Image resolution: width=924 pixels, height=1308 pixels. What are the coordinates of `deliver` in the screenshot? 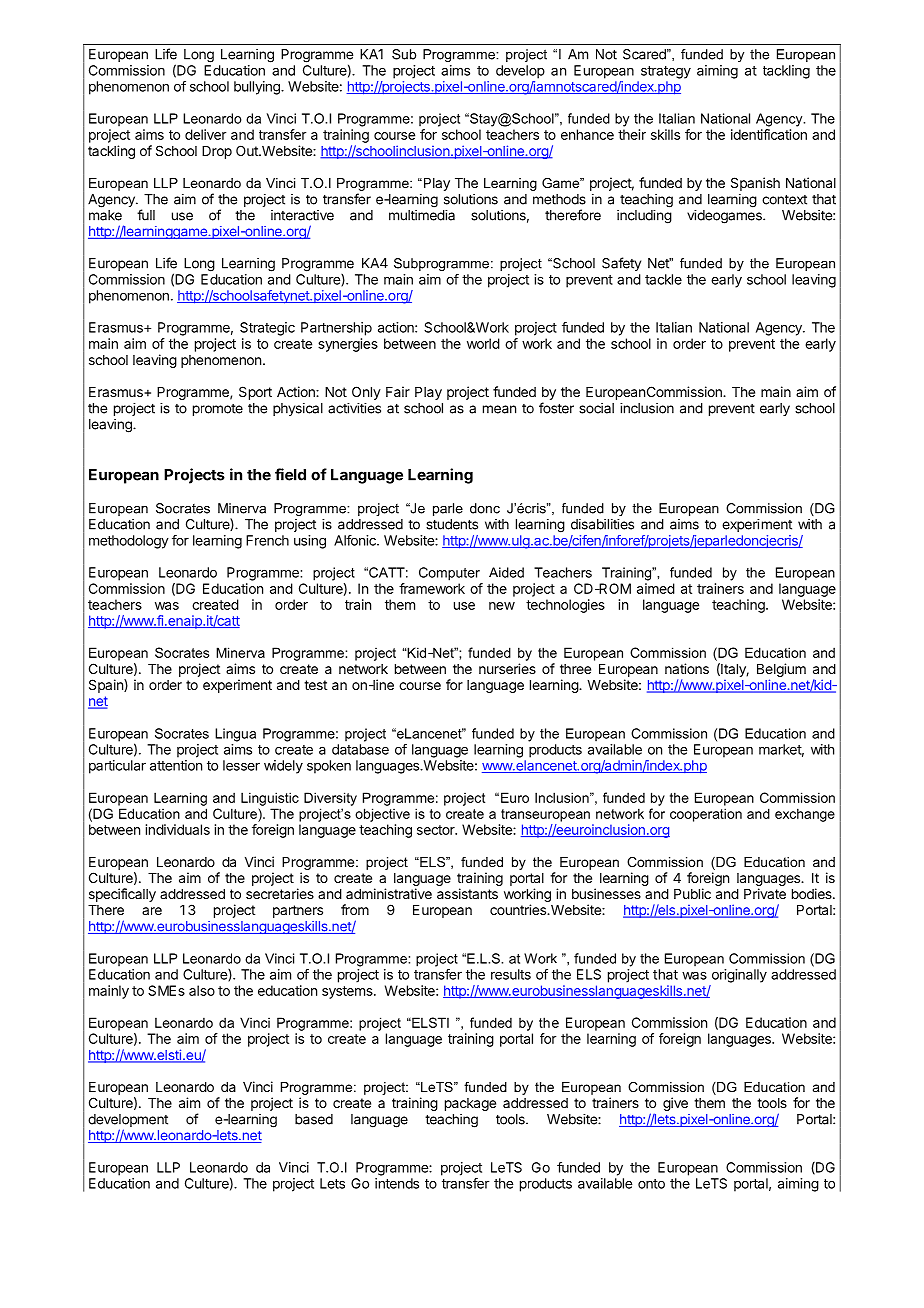 It's located at (205, 134).
